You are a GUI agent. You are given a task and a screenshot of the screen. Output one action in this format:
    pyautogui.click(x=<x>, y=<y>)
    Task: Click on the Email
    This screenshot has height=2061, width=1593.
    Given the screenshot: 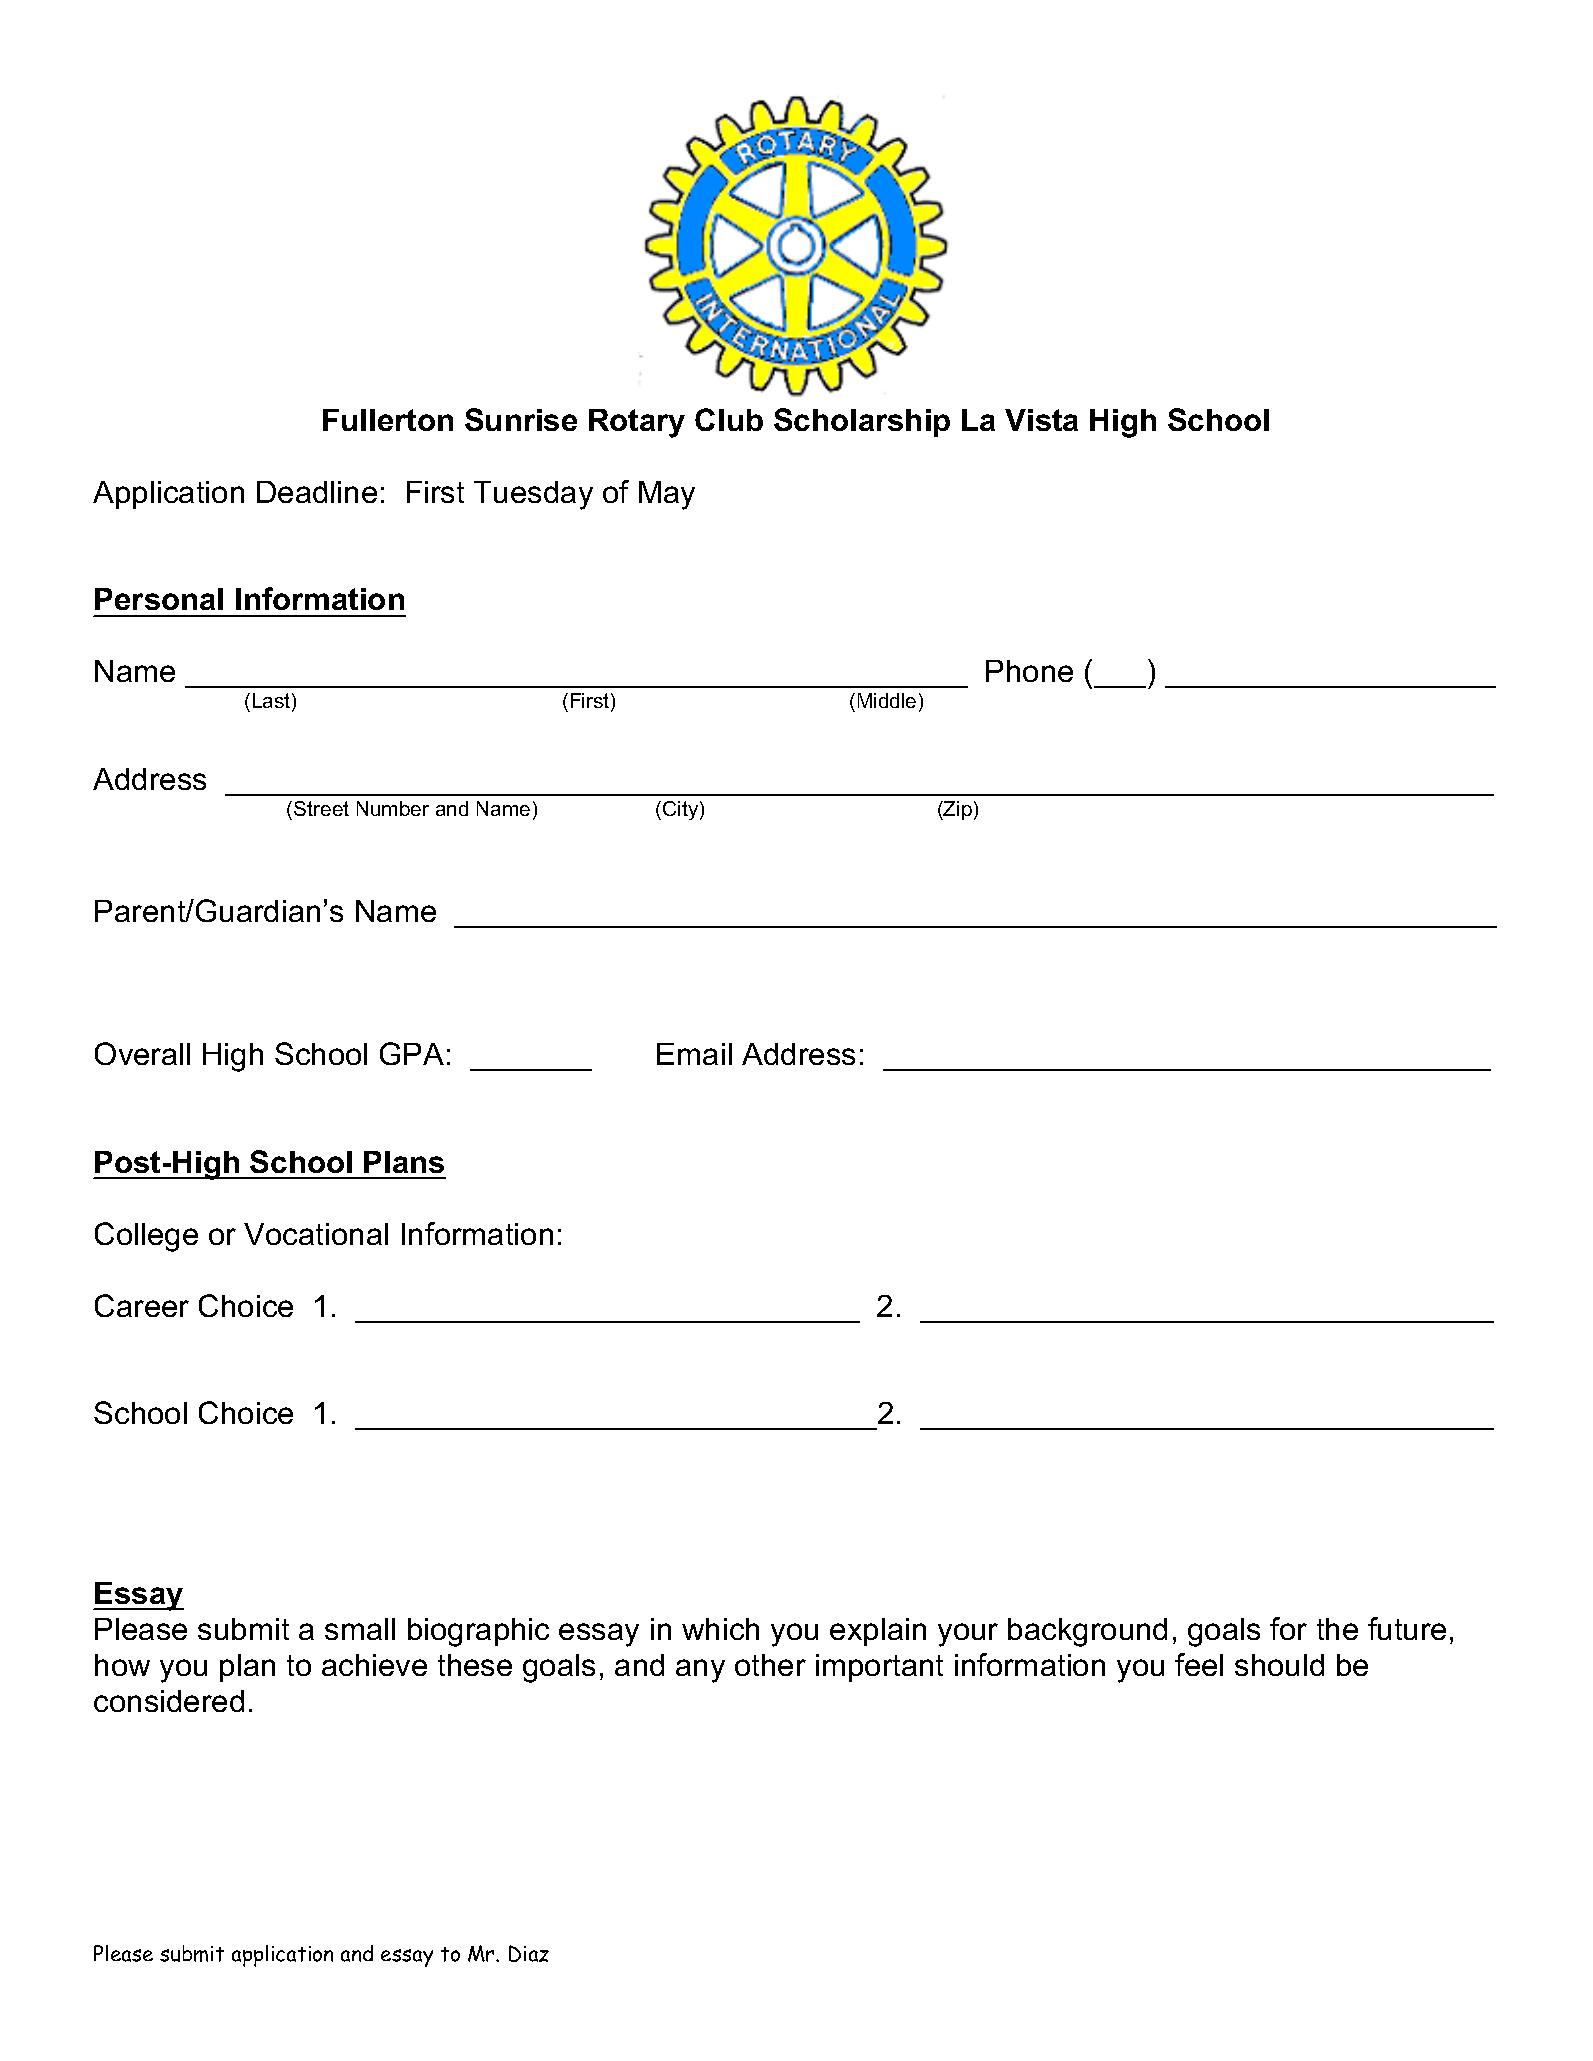 What is the action you would take?
    pyautogui.click(x=694, y=1054)
